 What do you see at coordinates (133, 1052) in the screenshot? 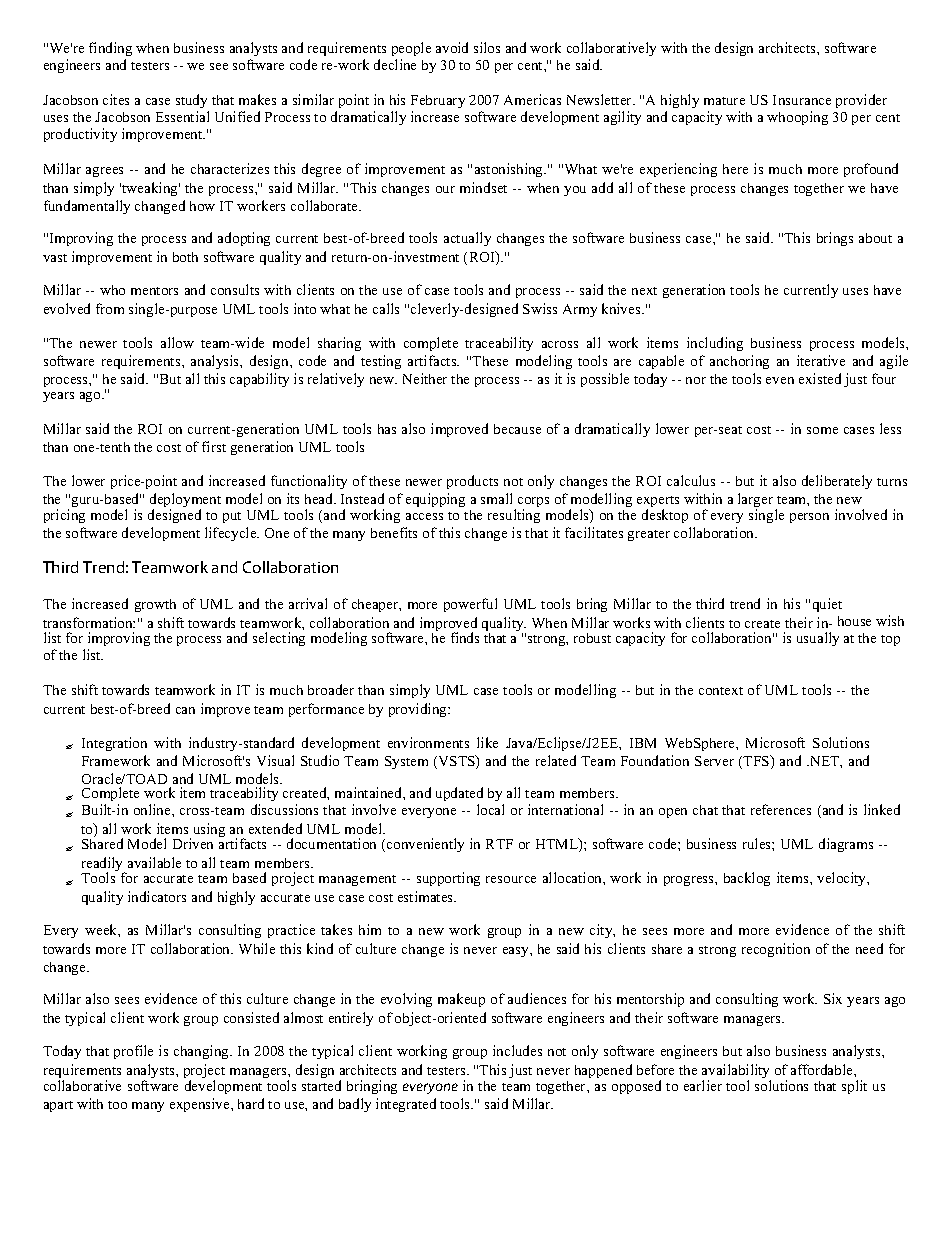
I see `profile` at bounding box center [133, 1052].
